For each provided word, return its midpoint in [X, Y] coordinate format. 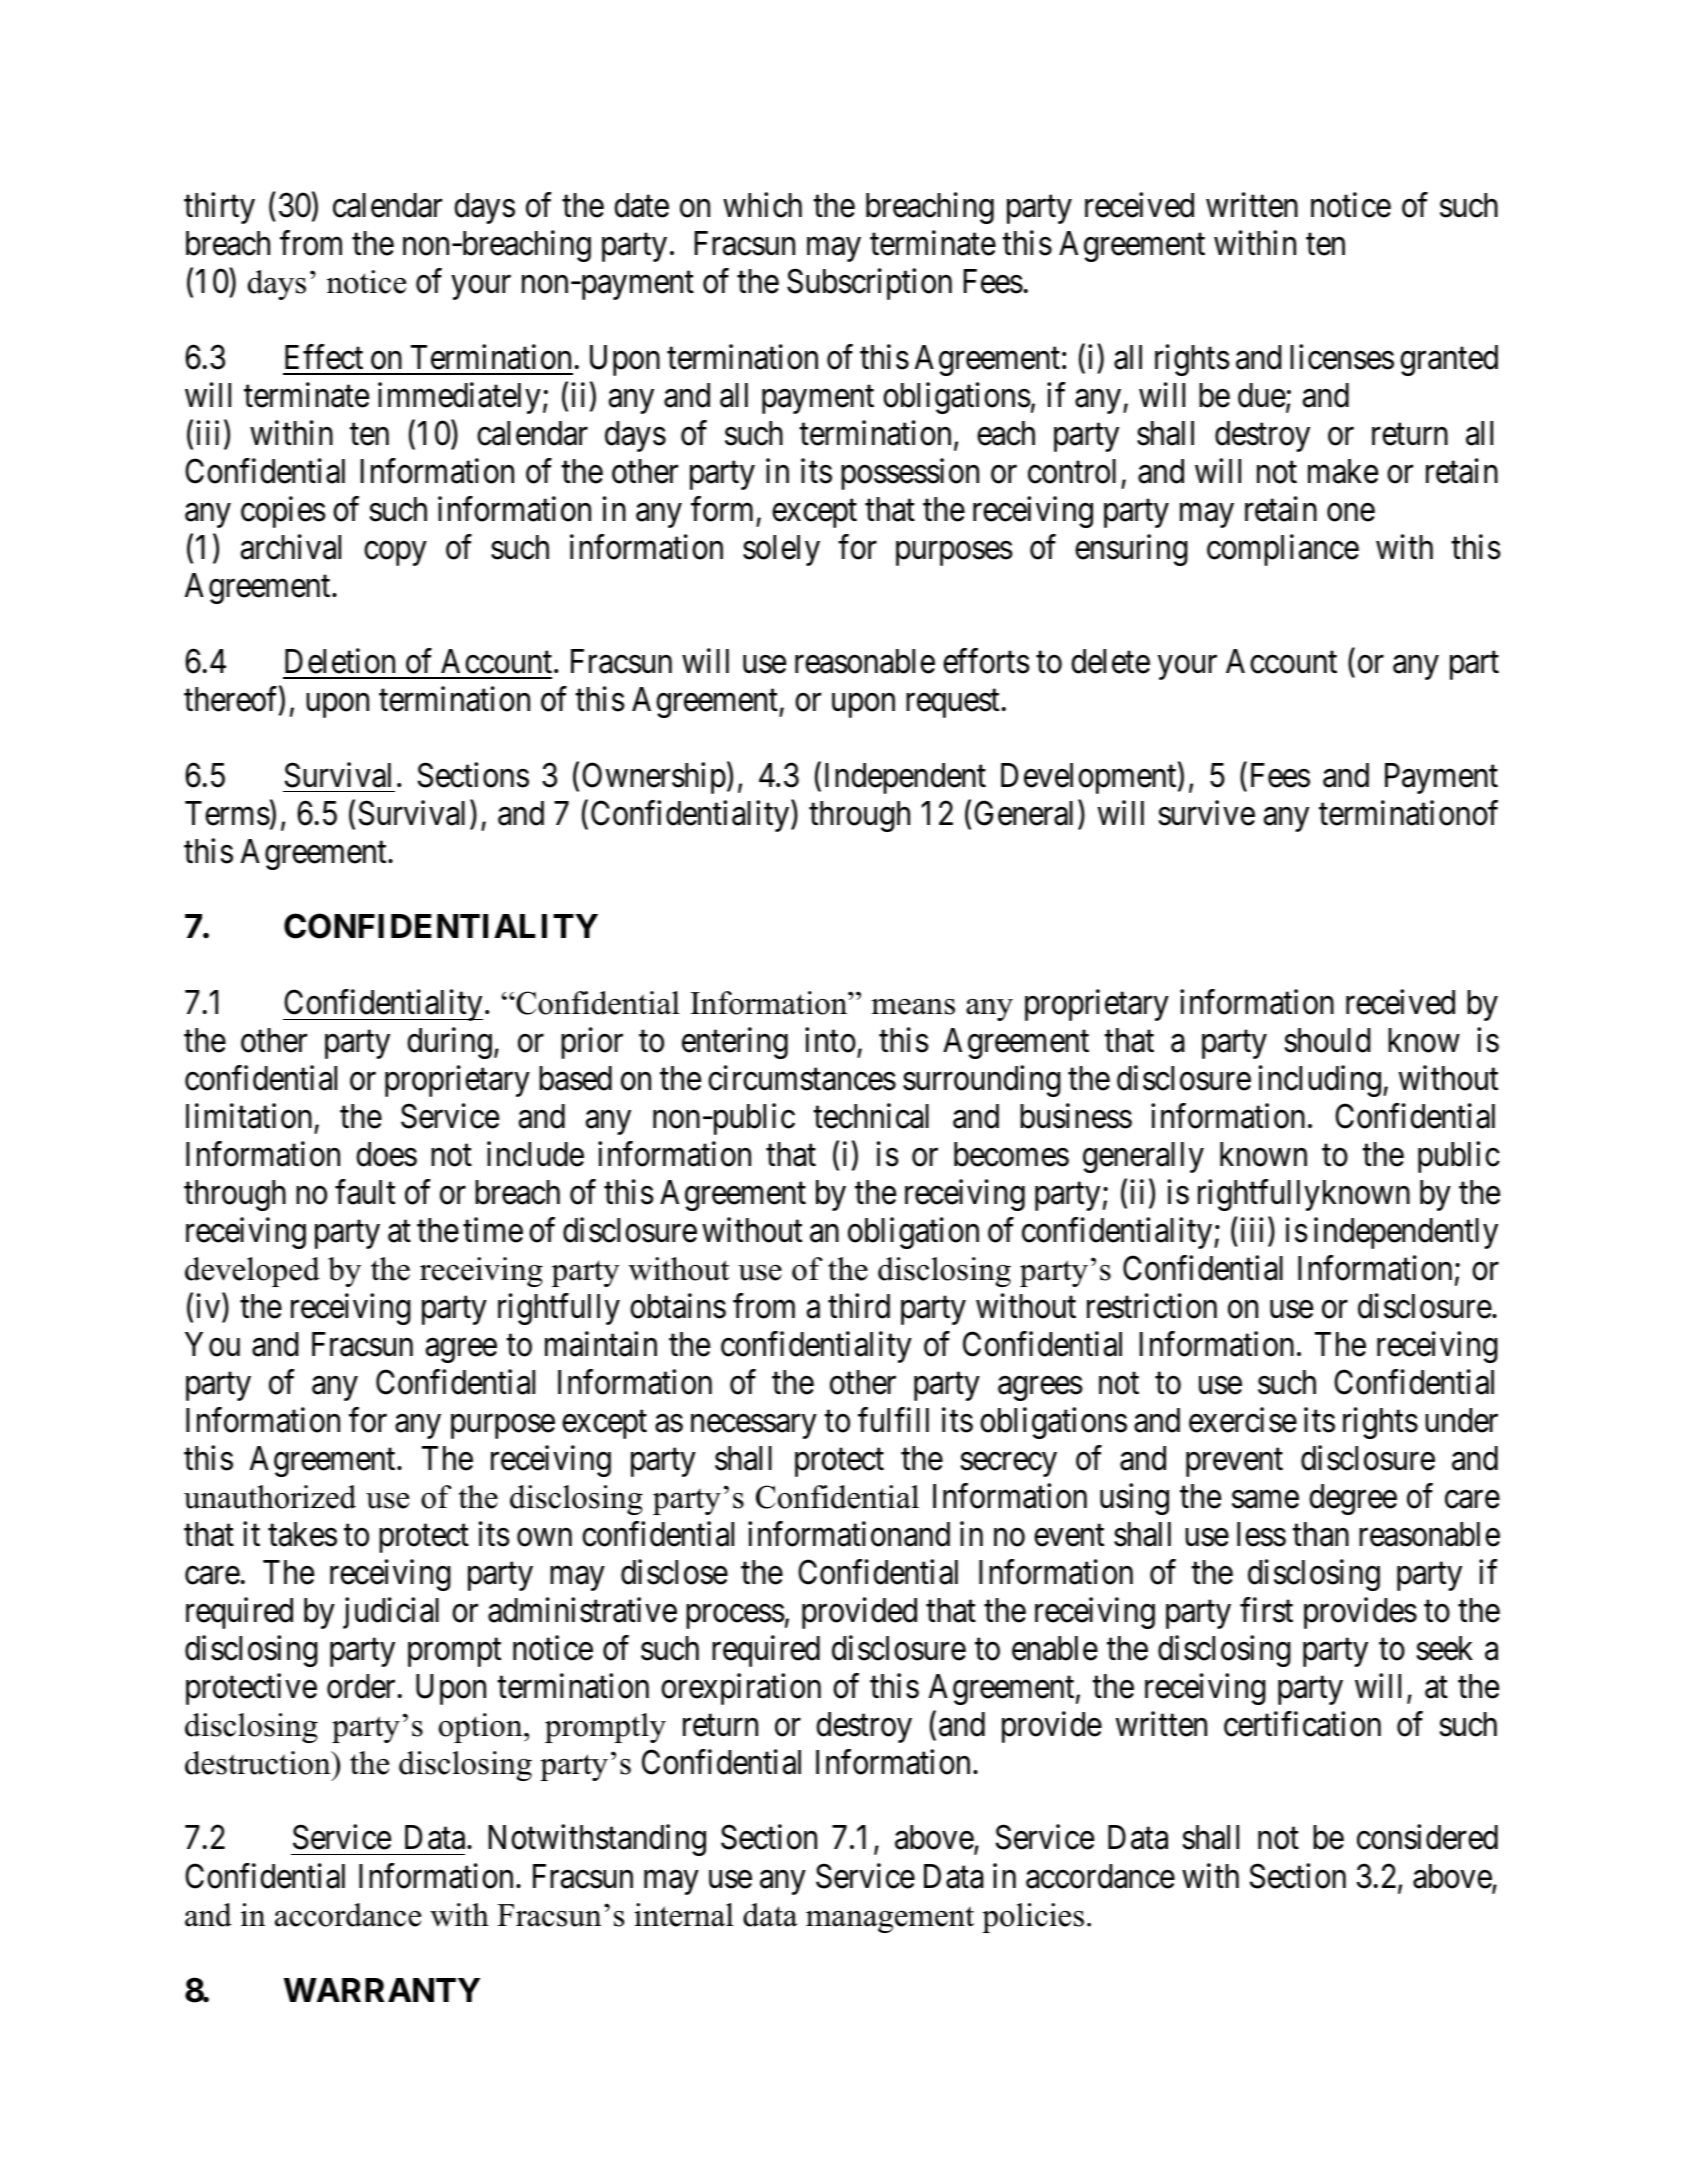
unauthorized [270, 1497]
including [1320, 1081]
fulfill [893, 1419]
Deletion [340, 661]
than [1320, 1534]
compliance [1283, 550]
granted [1449, 360]
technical [871, 1116]
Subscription [869, 284]
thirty [219, 208]
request [952, 704]
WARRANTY [382, 1990]
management [890, 1919]
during [449, 1043]
